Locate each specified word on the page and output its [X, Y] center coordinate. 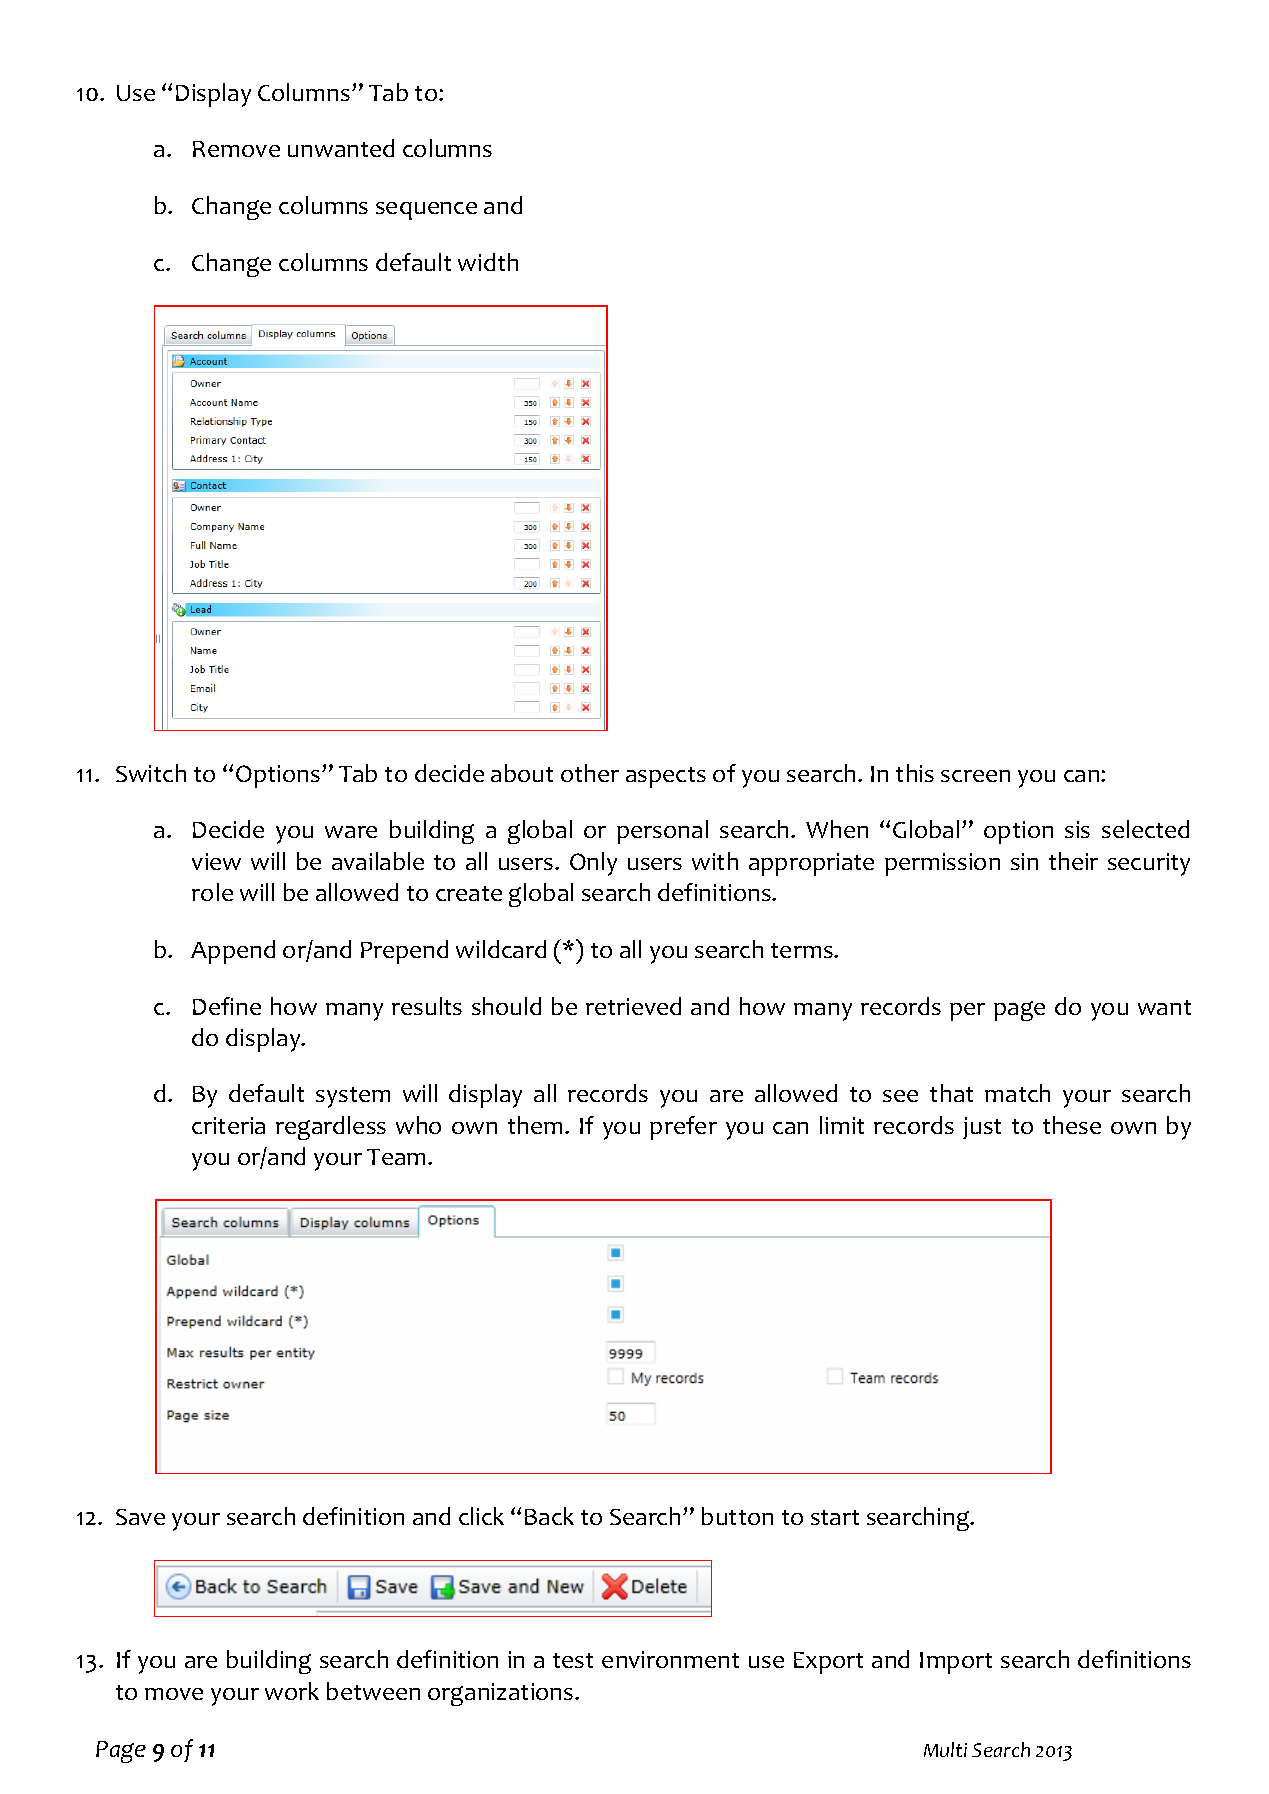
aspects [666, 777]
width [488, 262]
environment [670, 1659]
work [292, 1691]
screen [975, 776]
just [982, 1128]
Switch [151, 773]
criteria [228, 1125]
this [915, 773]
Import [956, 1663]
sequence [426, 211]
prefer [683, 1128]
